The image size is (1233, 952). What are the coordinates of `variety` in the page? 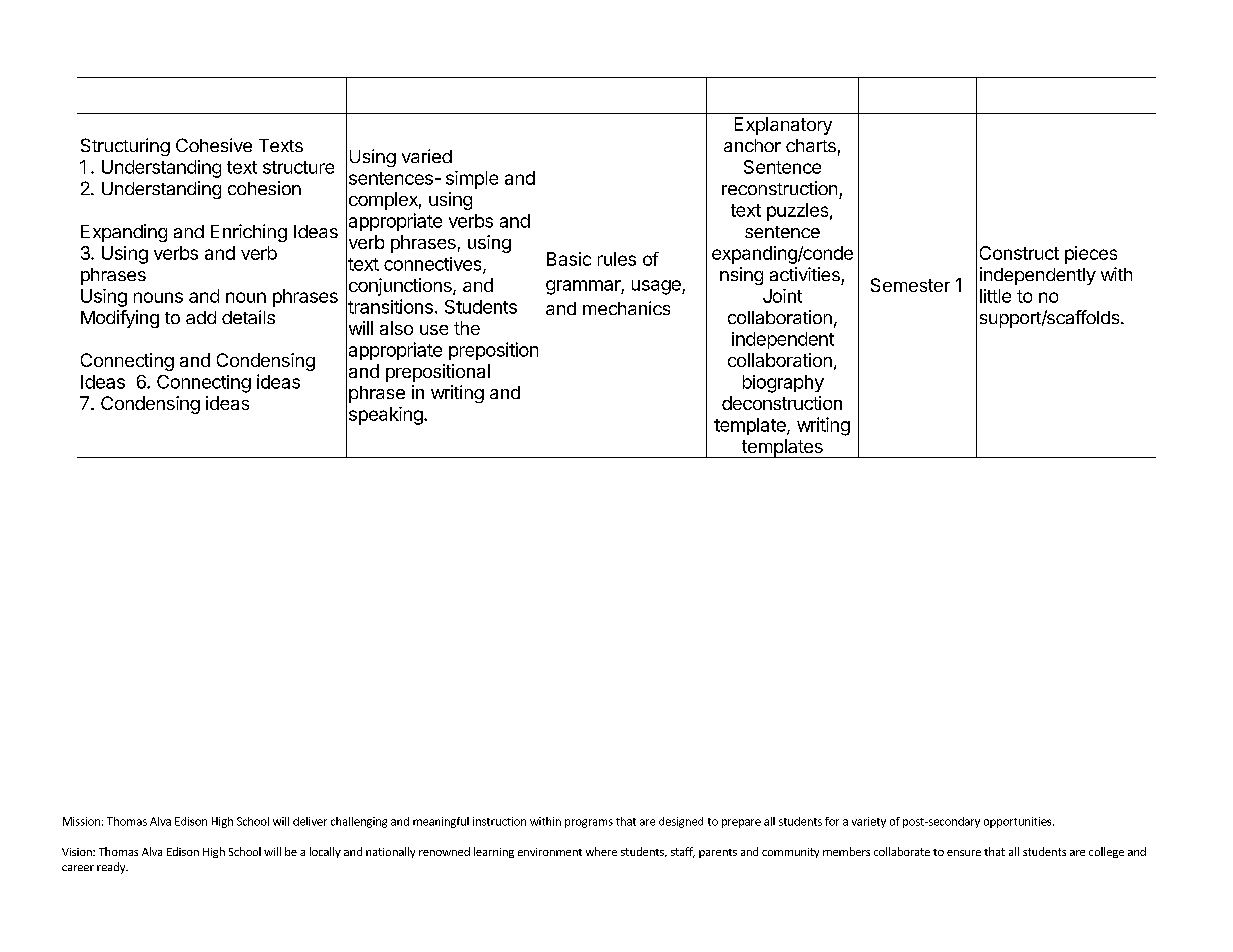 It's located at (869, 822).
